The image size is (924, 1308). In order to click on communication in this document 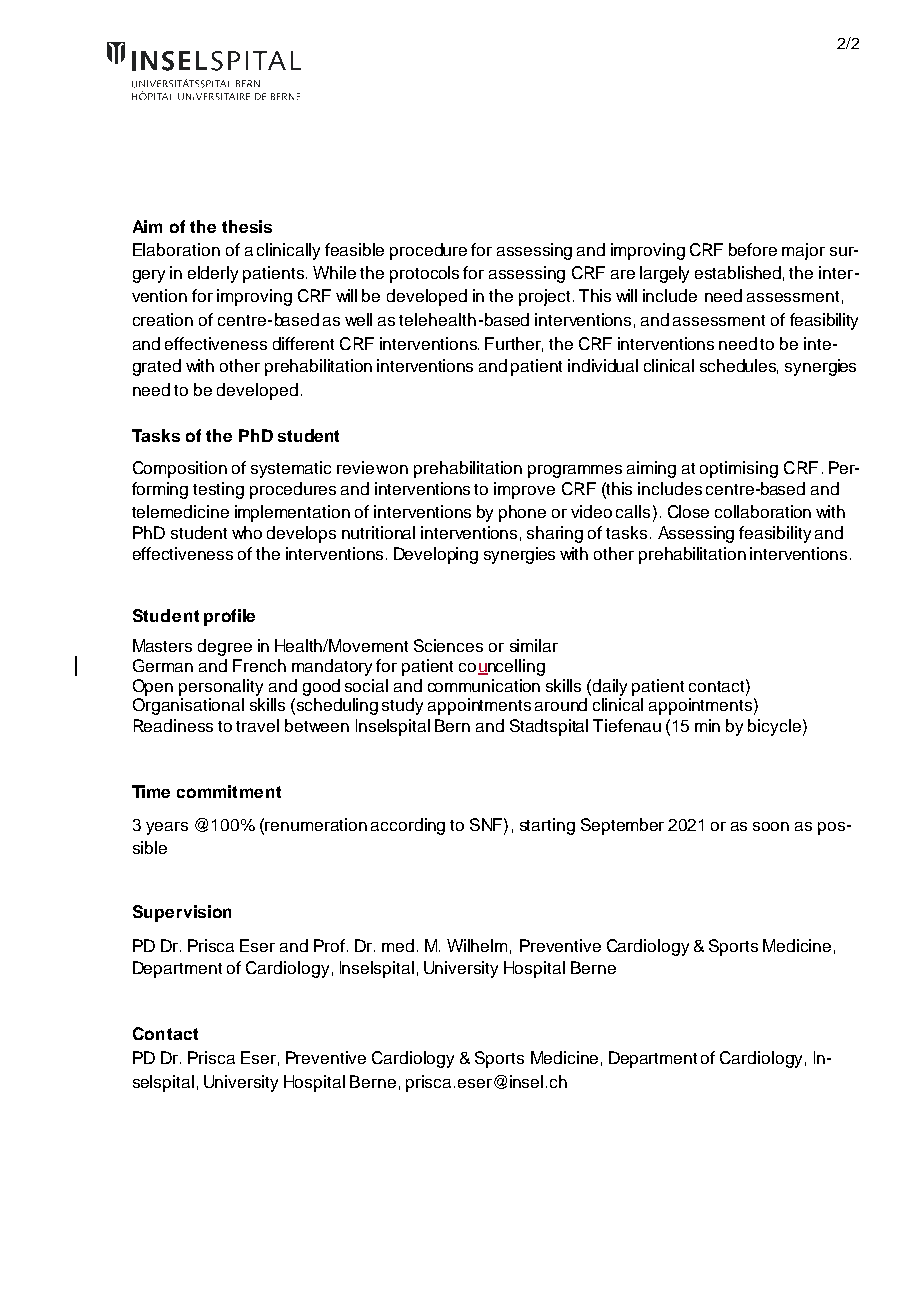, I will do `click(484, 685)`.
